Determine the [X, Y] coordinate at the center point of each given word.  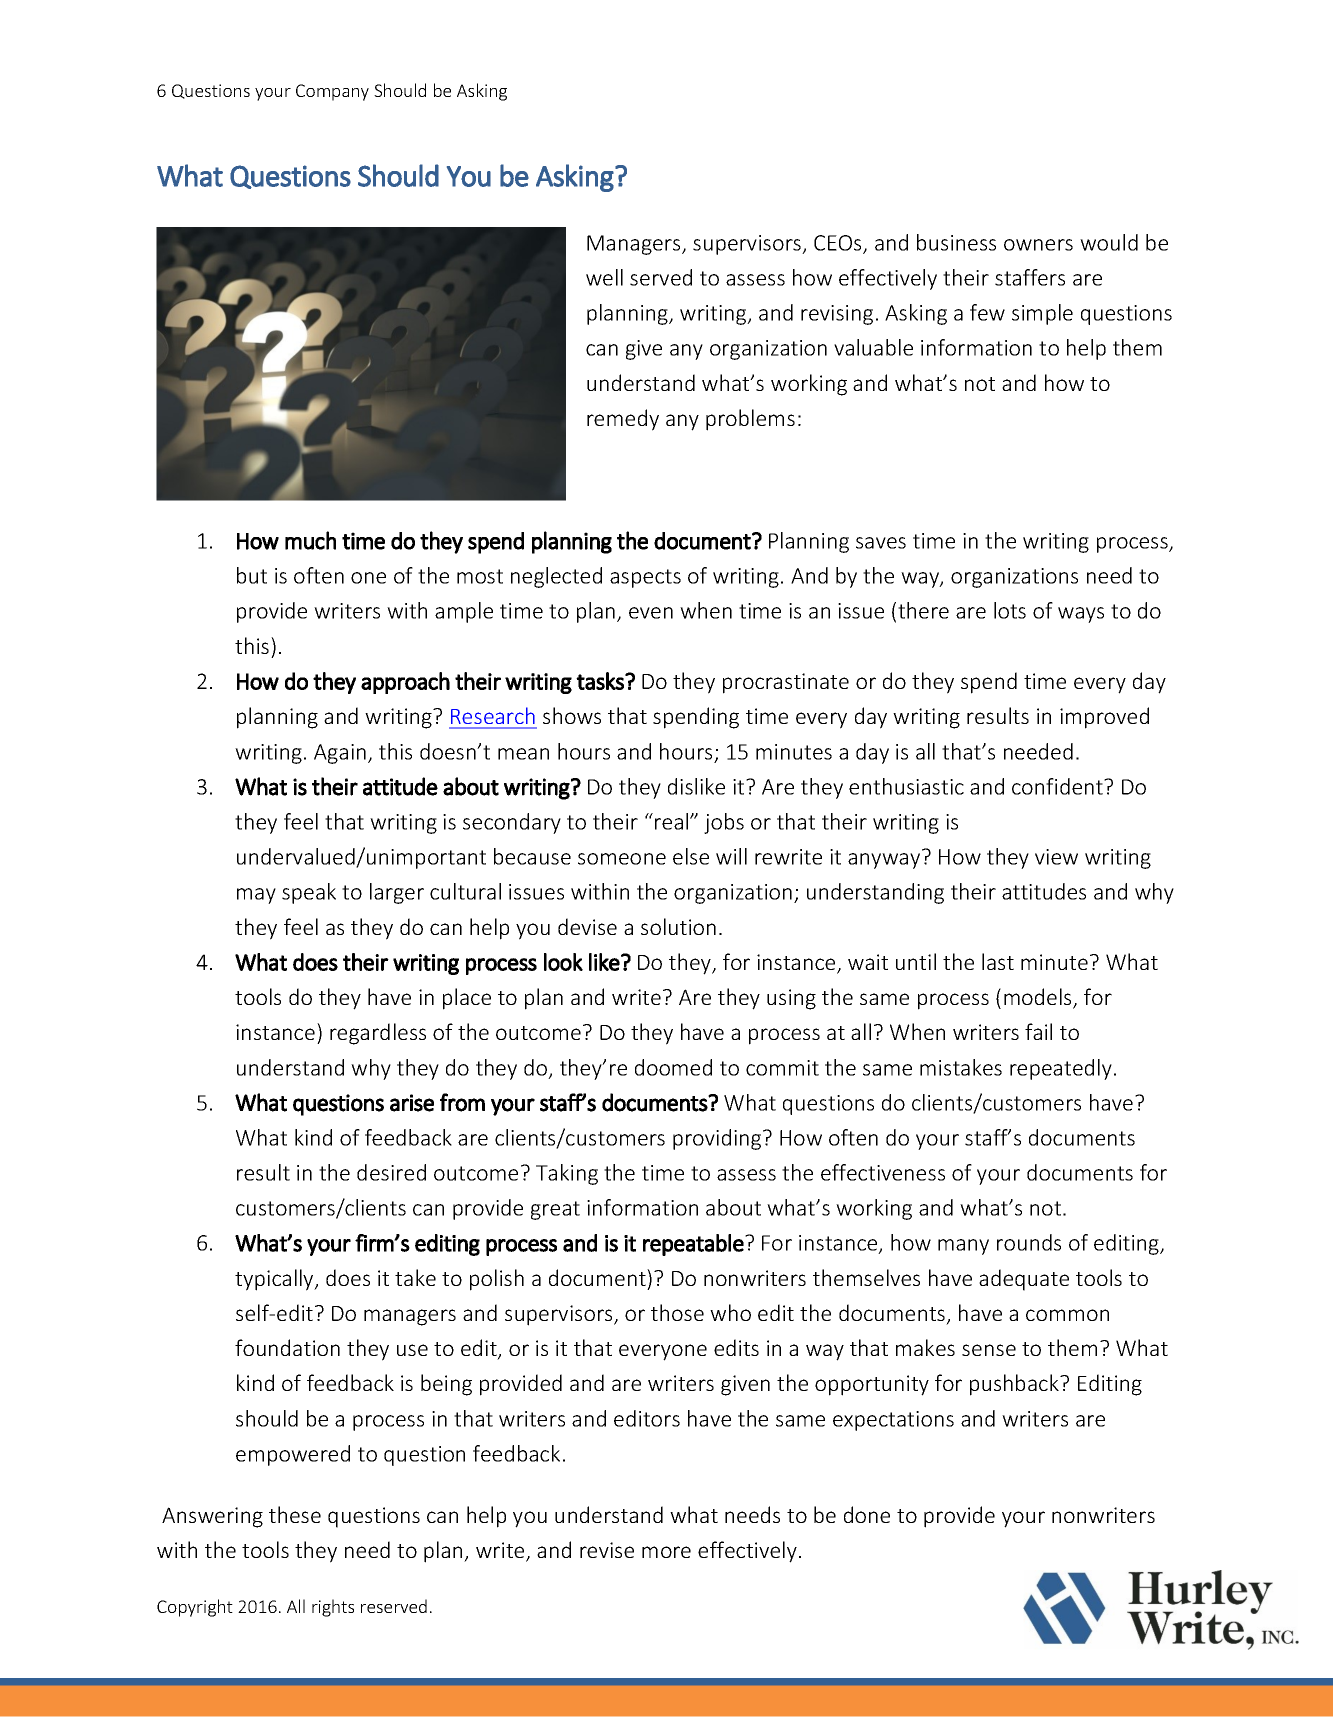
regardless [378, 1034]
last [998, 961]
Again [340, 754]
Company [332, 92]
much [310, 540]
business [956, 242]
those [677, 1312]
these [295, 1514]
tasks [601, 681]
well [604, 277]
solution [678, 926]
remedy [623, 420]
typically [275, 1280]
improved [1104, 718]
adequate [1024, 1280]
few [987, 312]
